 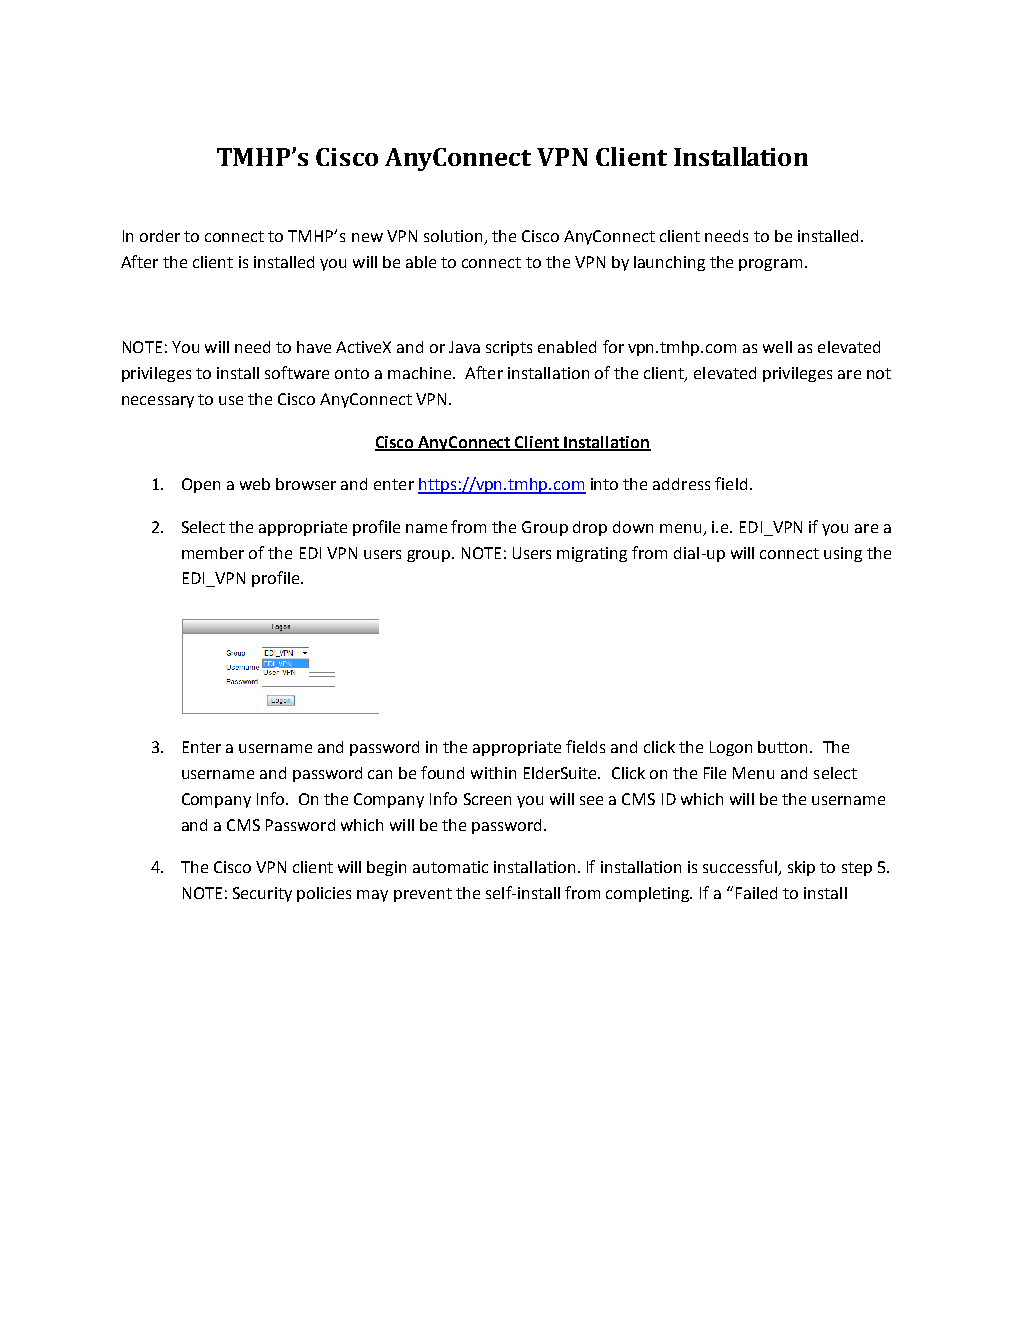 I want to click on program, so click(x=770, y=265).
